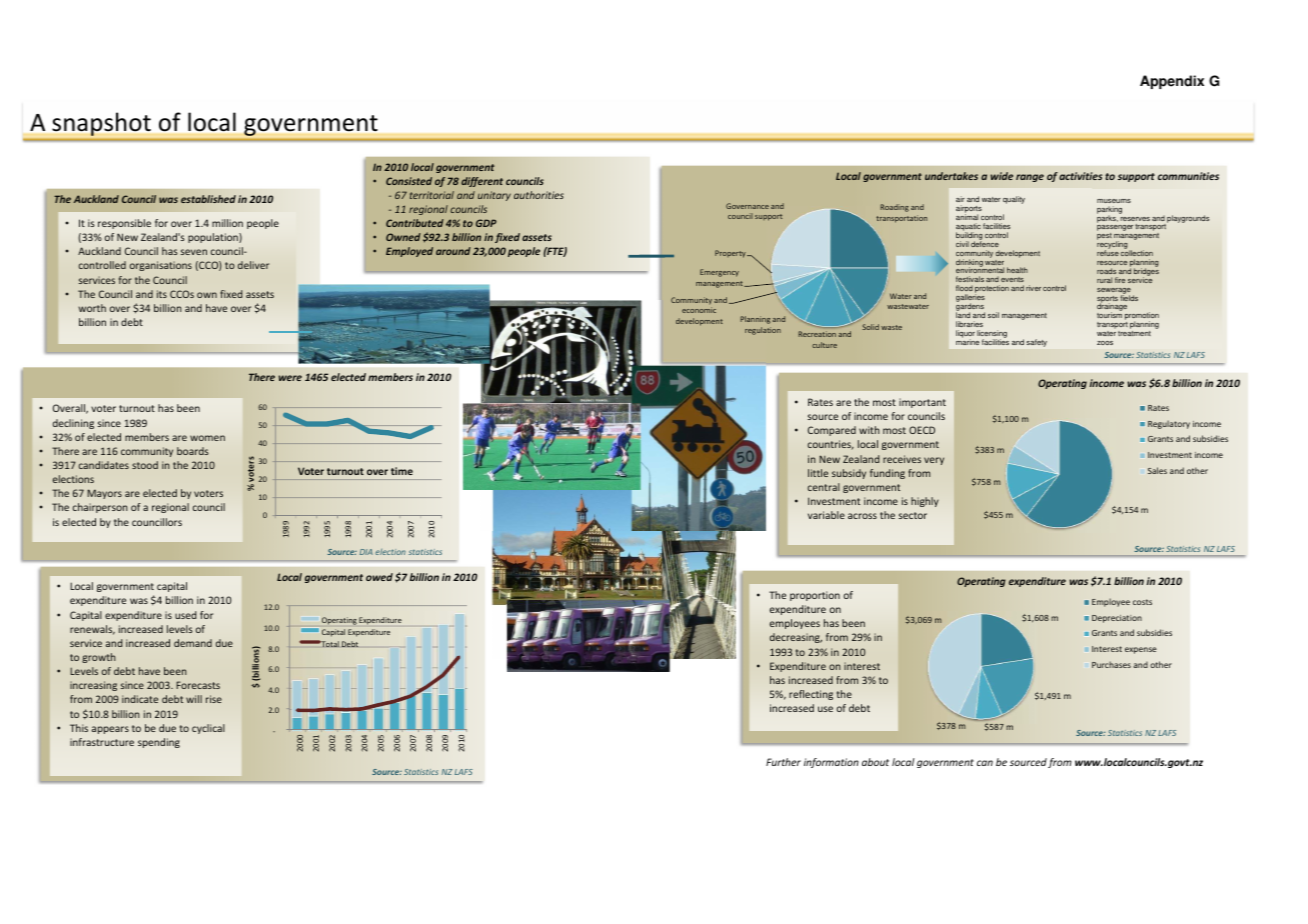 The width and height of the image is (1308, 924). Describe the element at coordinates (482, 182) in the image. I see `different` at that location.
